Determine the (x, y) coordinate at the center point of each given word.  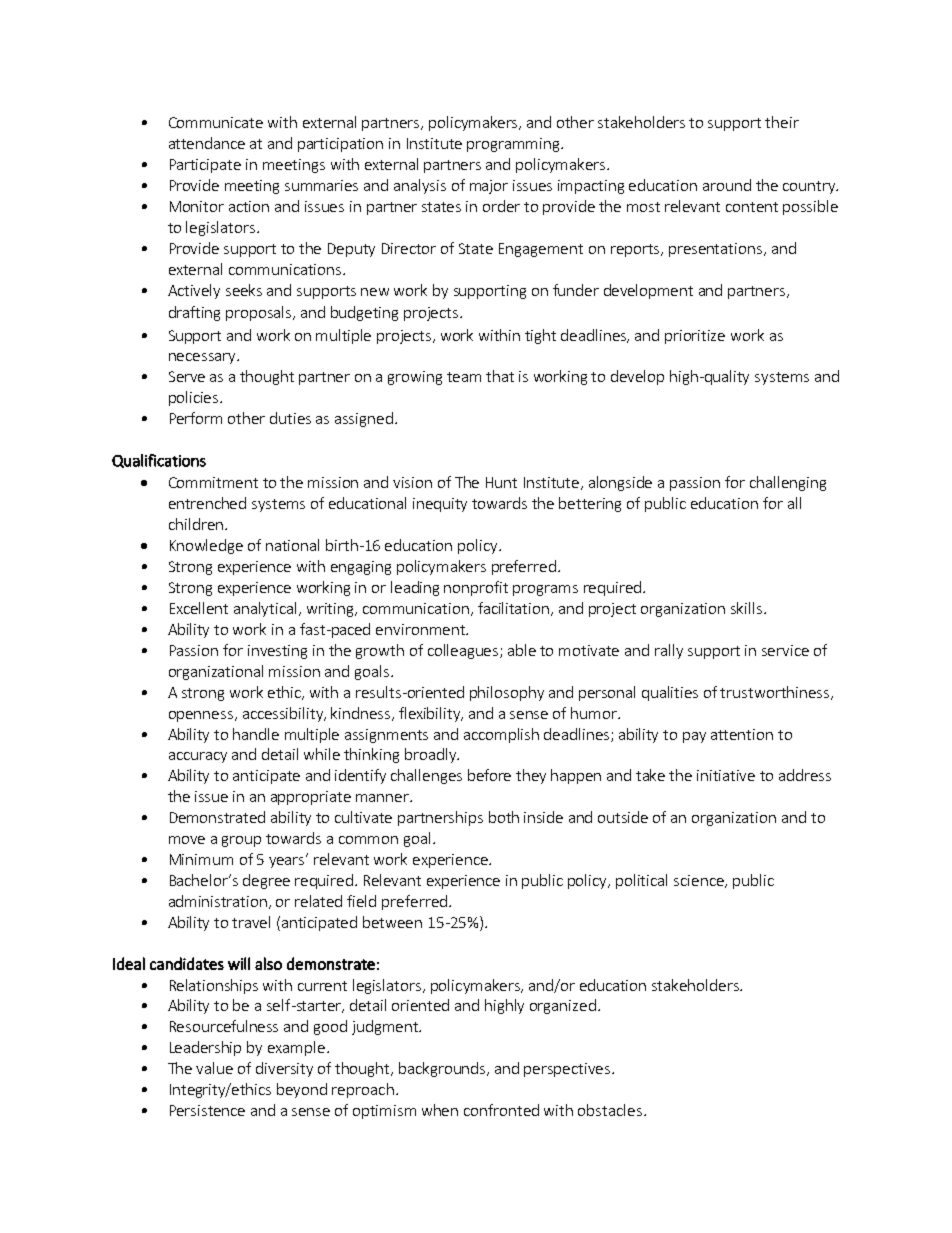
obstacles (610, 1110)
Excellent (199, 608)
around (727, 185)
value (214, 1068)
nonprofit (476, 588)
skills (746, 608)
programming (514, 145)
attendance (207, 143)
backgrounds (443, 1069)
